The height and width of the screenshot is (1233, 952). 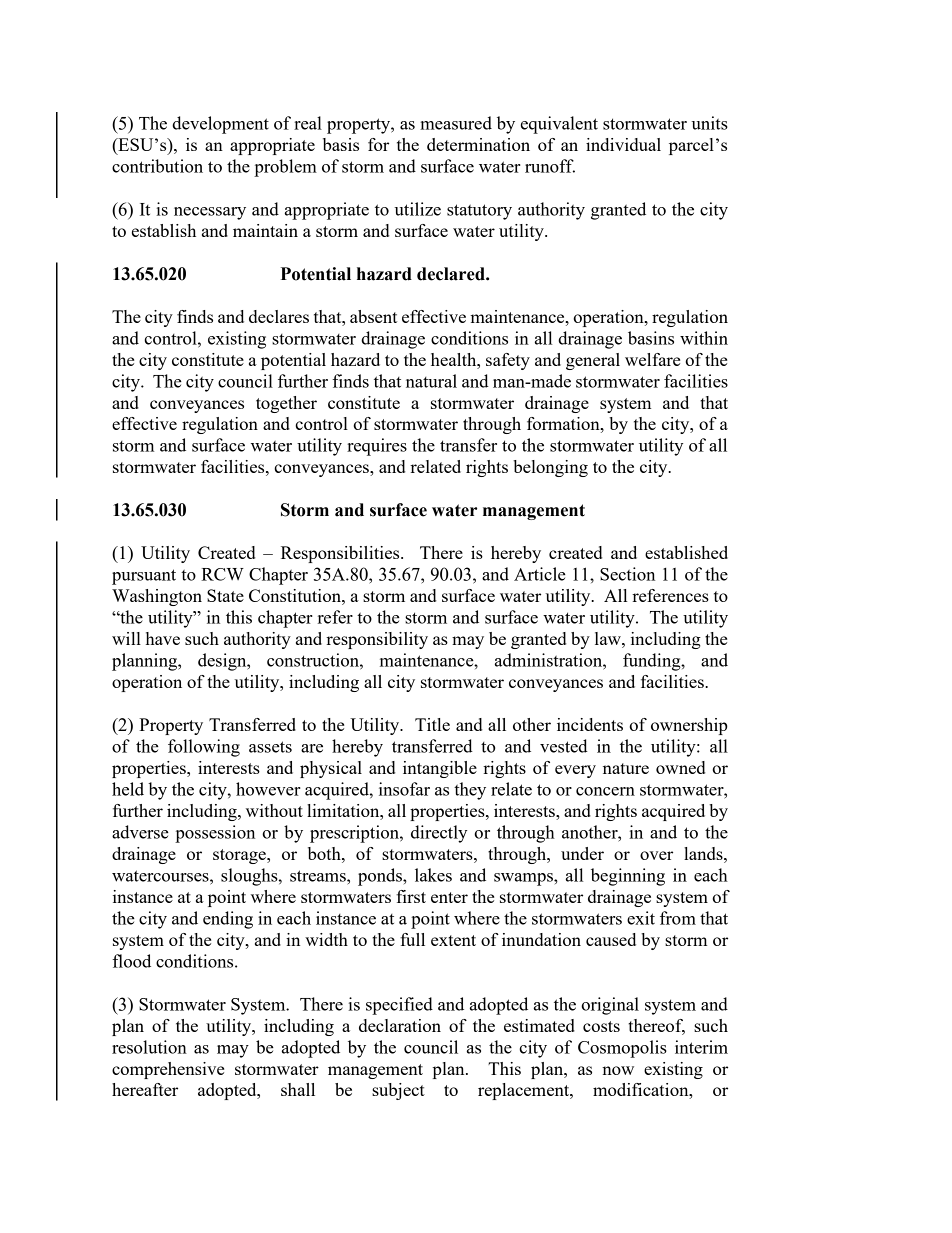 I want to click on possession, so click(x=215, y=834).
